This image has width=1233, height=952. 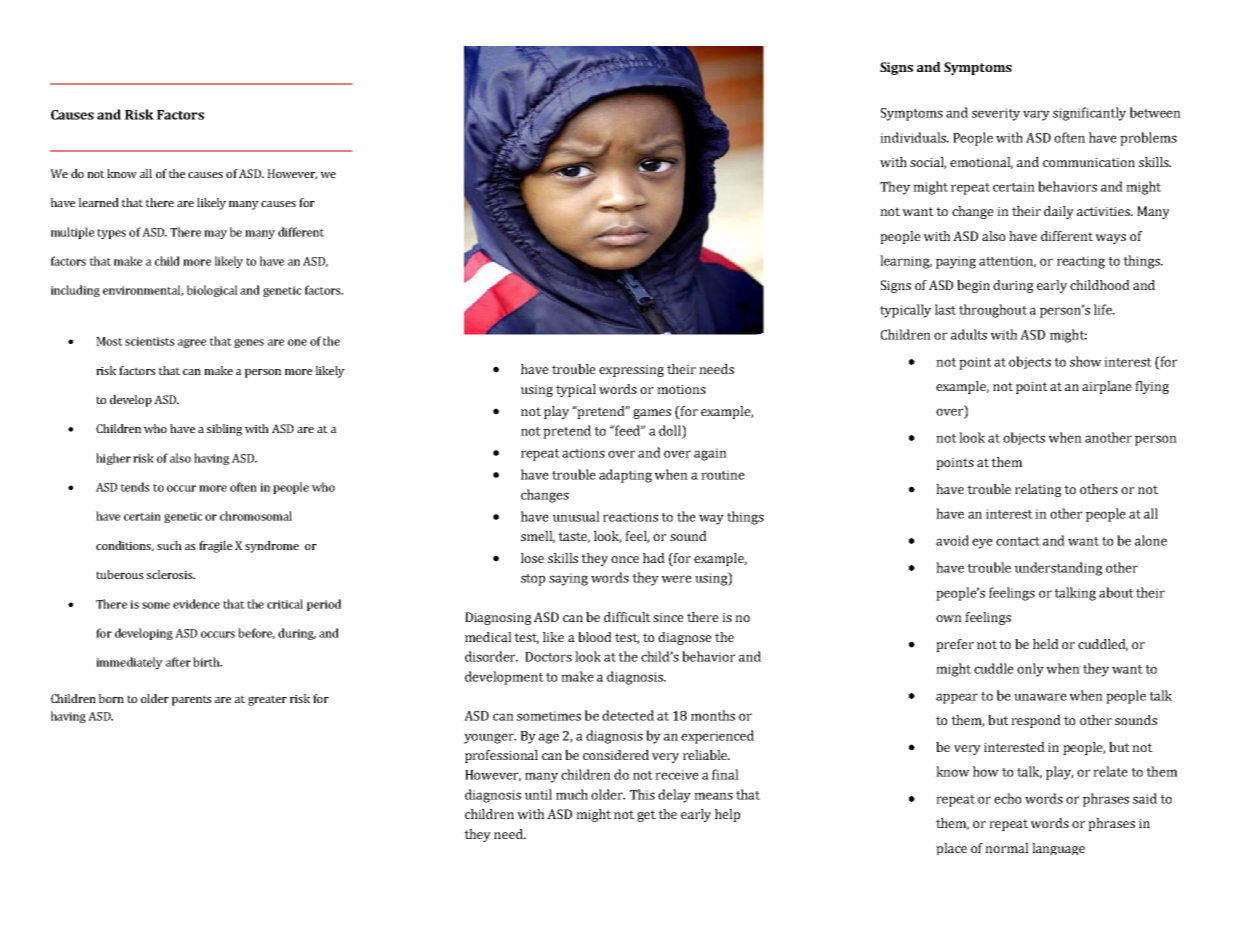 What do you see at coordinates (1036, 115) in the image?
I see `vary` at bounding box center [1036, 115].
